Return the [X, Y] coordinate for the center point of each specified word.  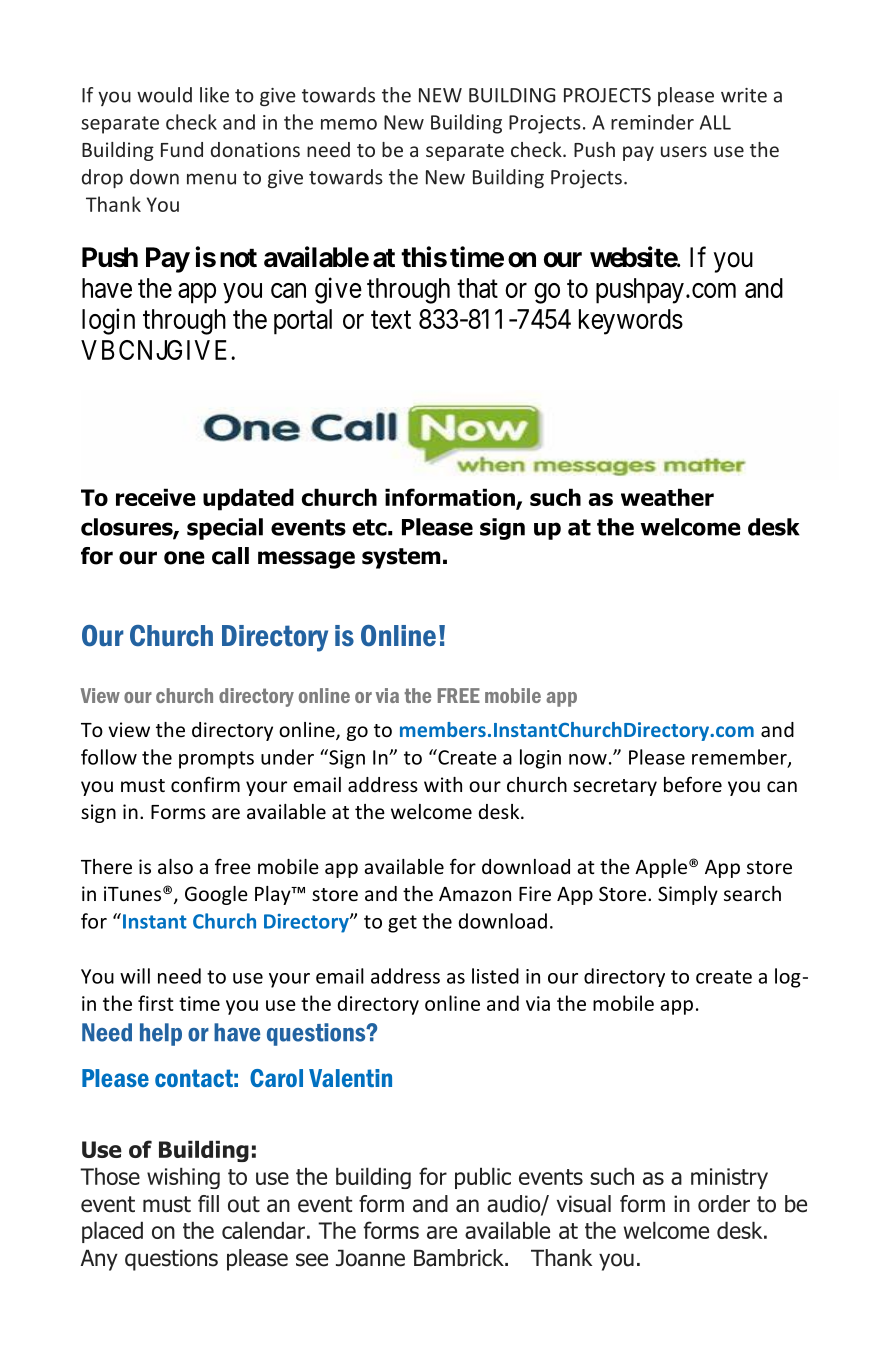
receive [156, 497]
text [391, 320]
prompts [216, 760]
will [135, 976]
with [443, 784]
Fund [182, 149]
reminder [652, 122]
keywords [631, 322]
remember [740, 758]
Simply [688, 895]
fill [208, 1203]
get [402, 924]
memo [349, 124]
